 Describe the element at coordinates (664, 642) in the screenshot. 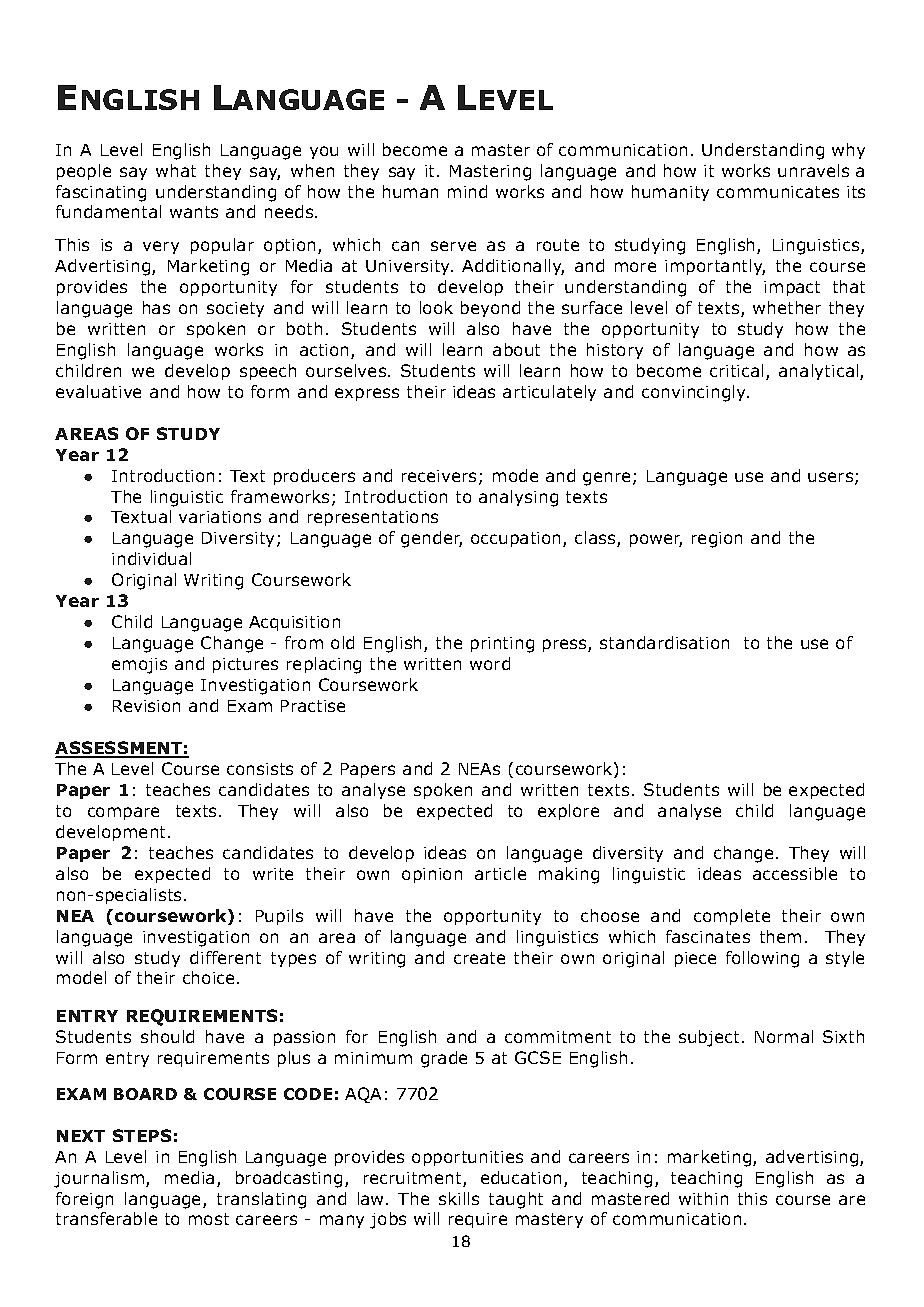

I see `standardisation` at that location.
